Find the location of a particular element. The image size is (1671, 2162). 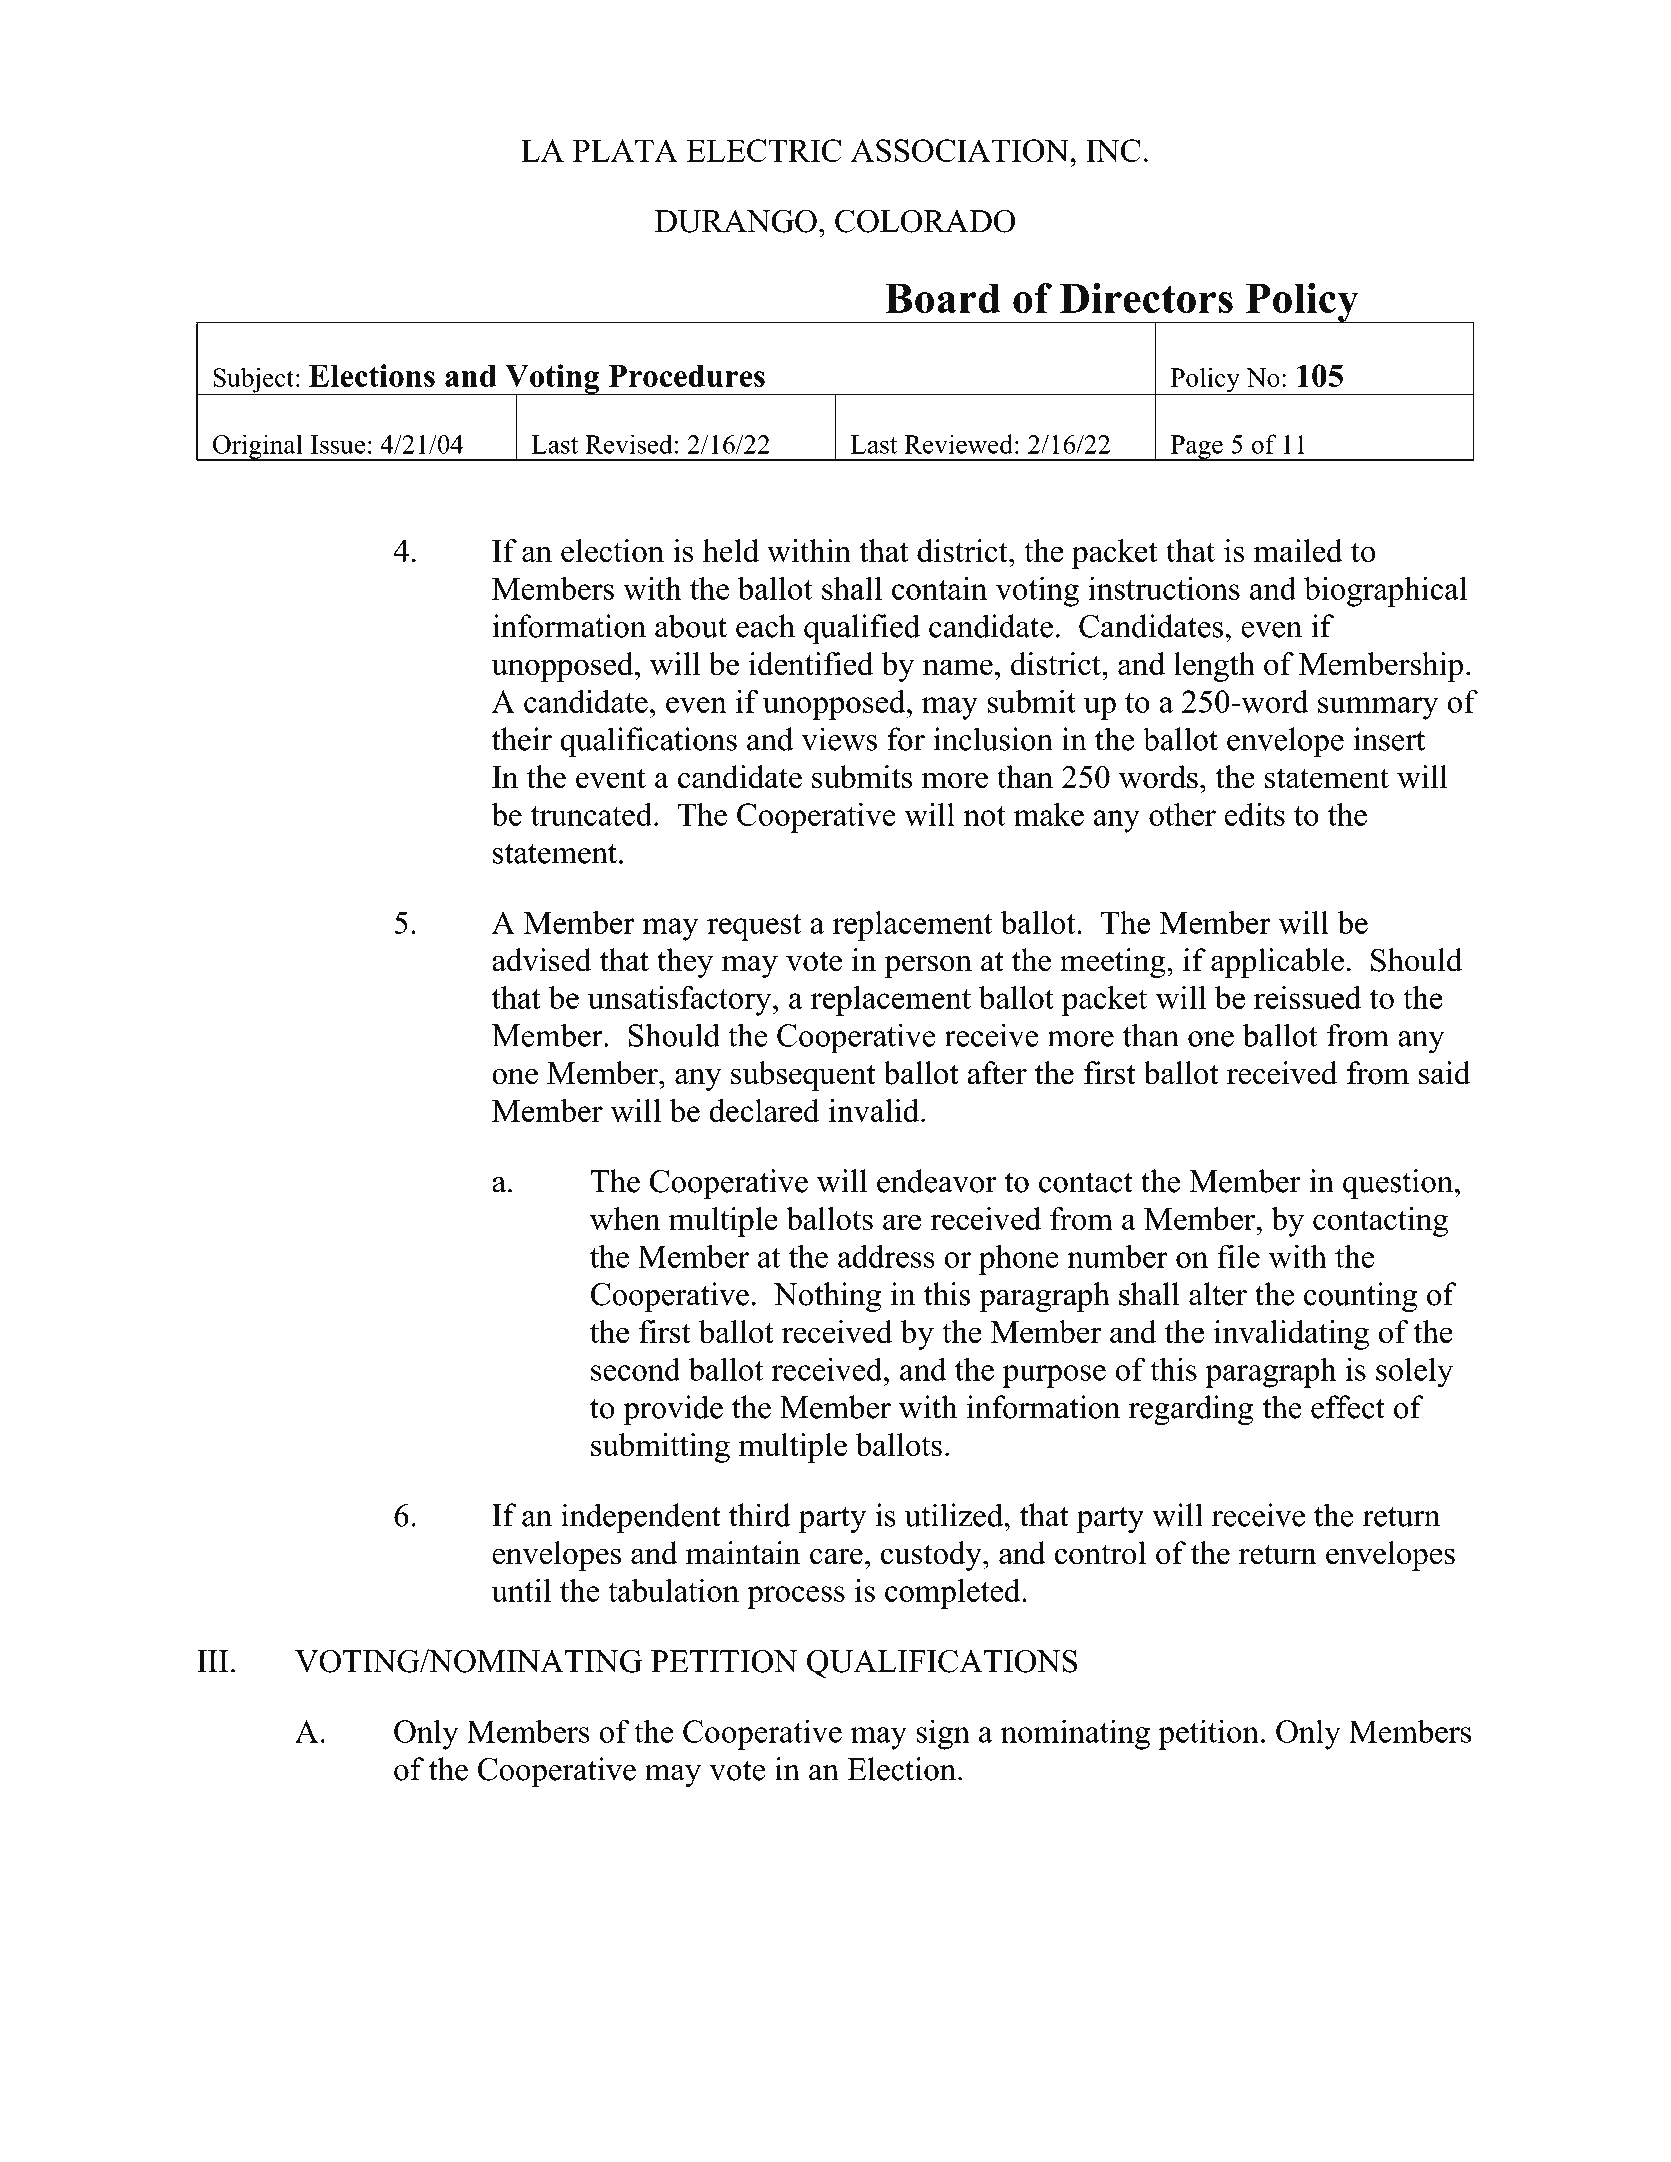

second is located at coordinates (636, 1369).
